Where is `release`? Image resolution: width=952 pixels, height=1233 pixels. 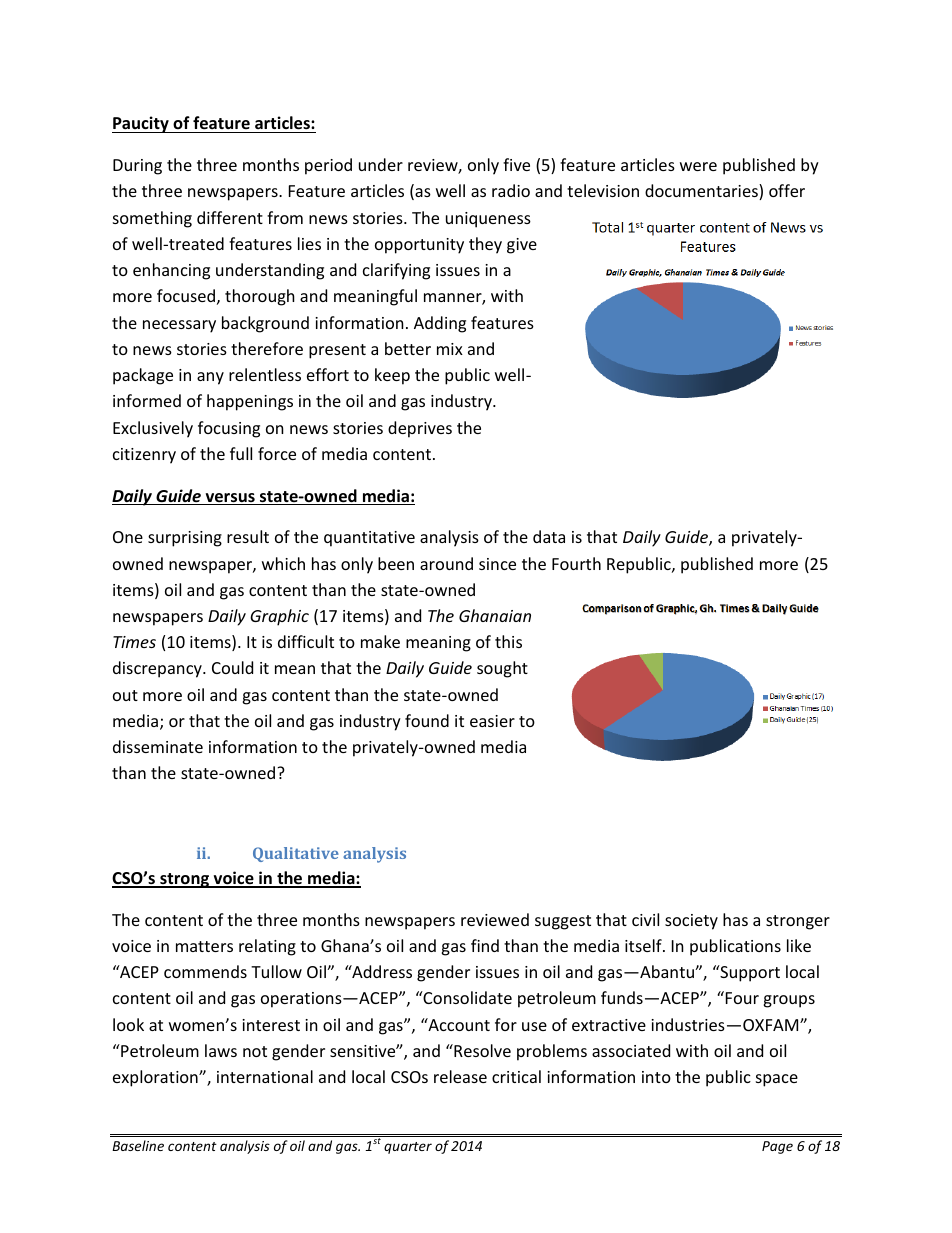
release is located at coordinates (460, 1076).
